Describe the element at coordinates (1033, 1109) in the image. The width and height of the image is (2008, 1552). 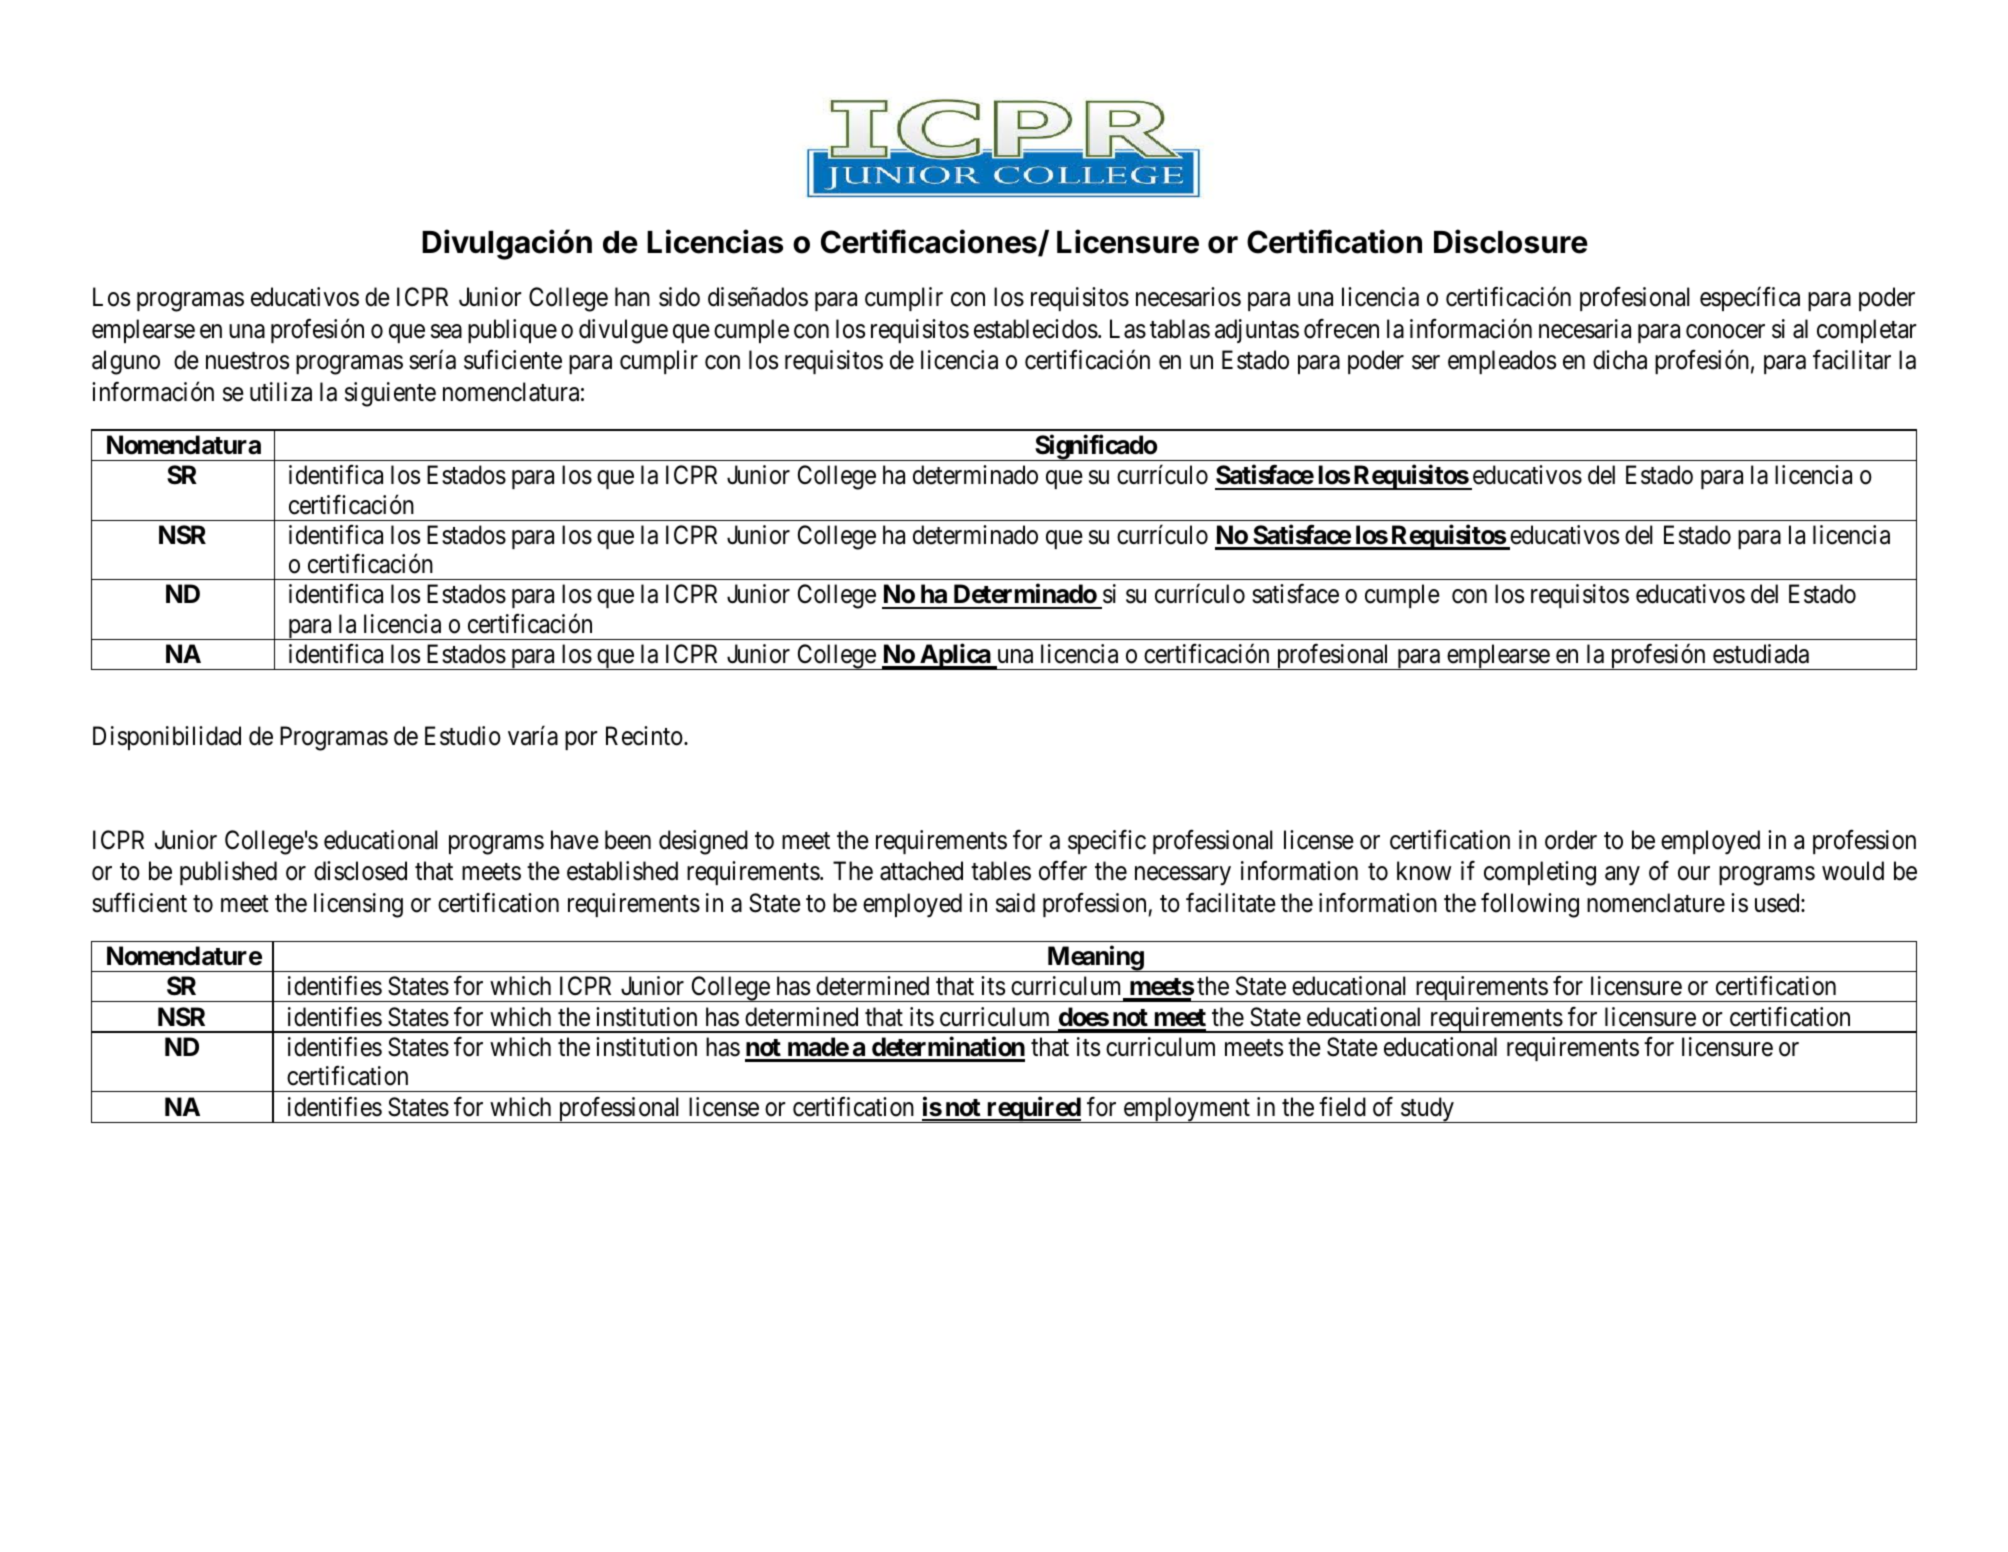
I see `required` at that location.
